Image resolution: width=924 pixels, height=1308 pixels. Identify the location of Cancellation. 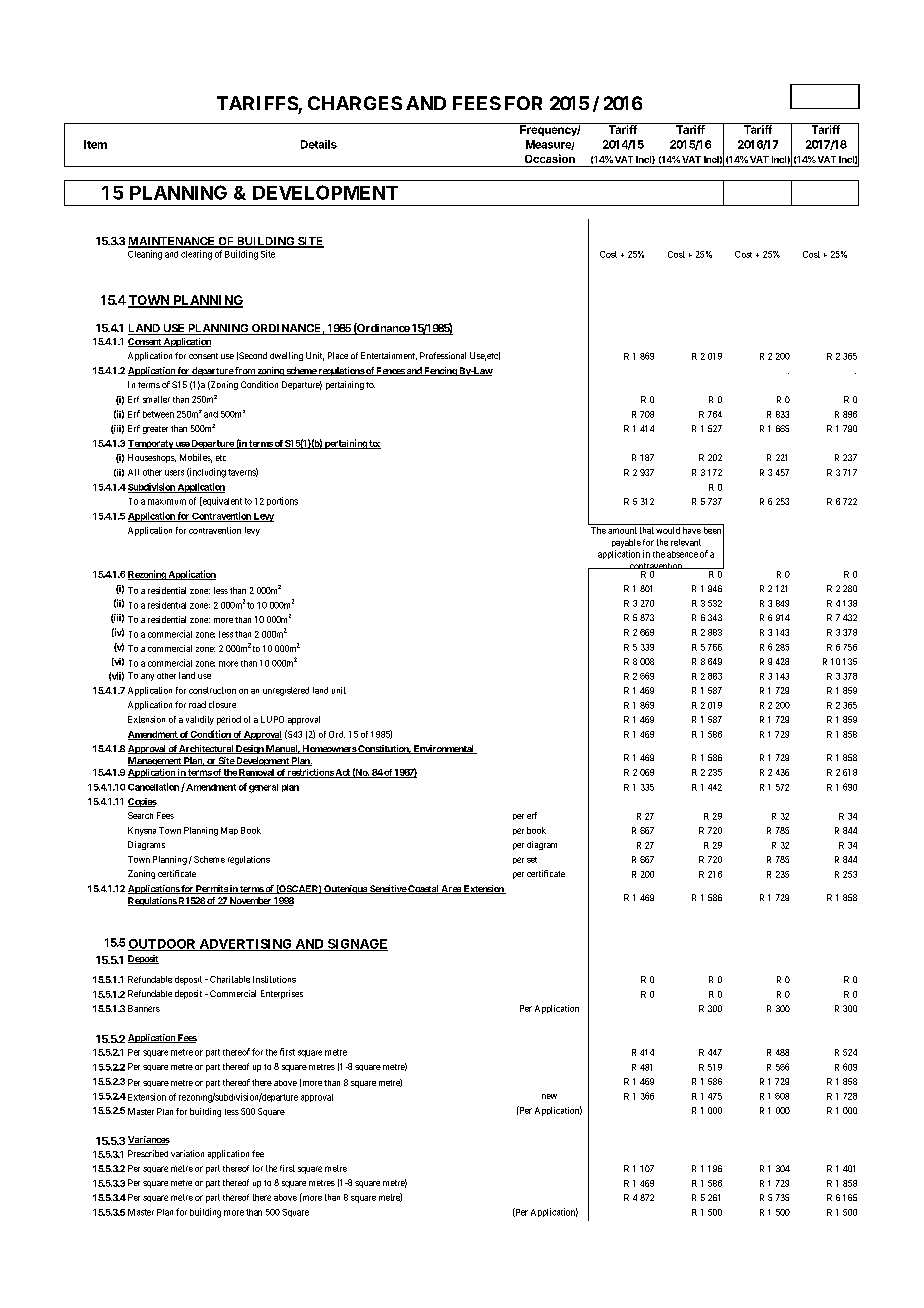
(153, 787).
